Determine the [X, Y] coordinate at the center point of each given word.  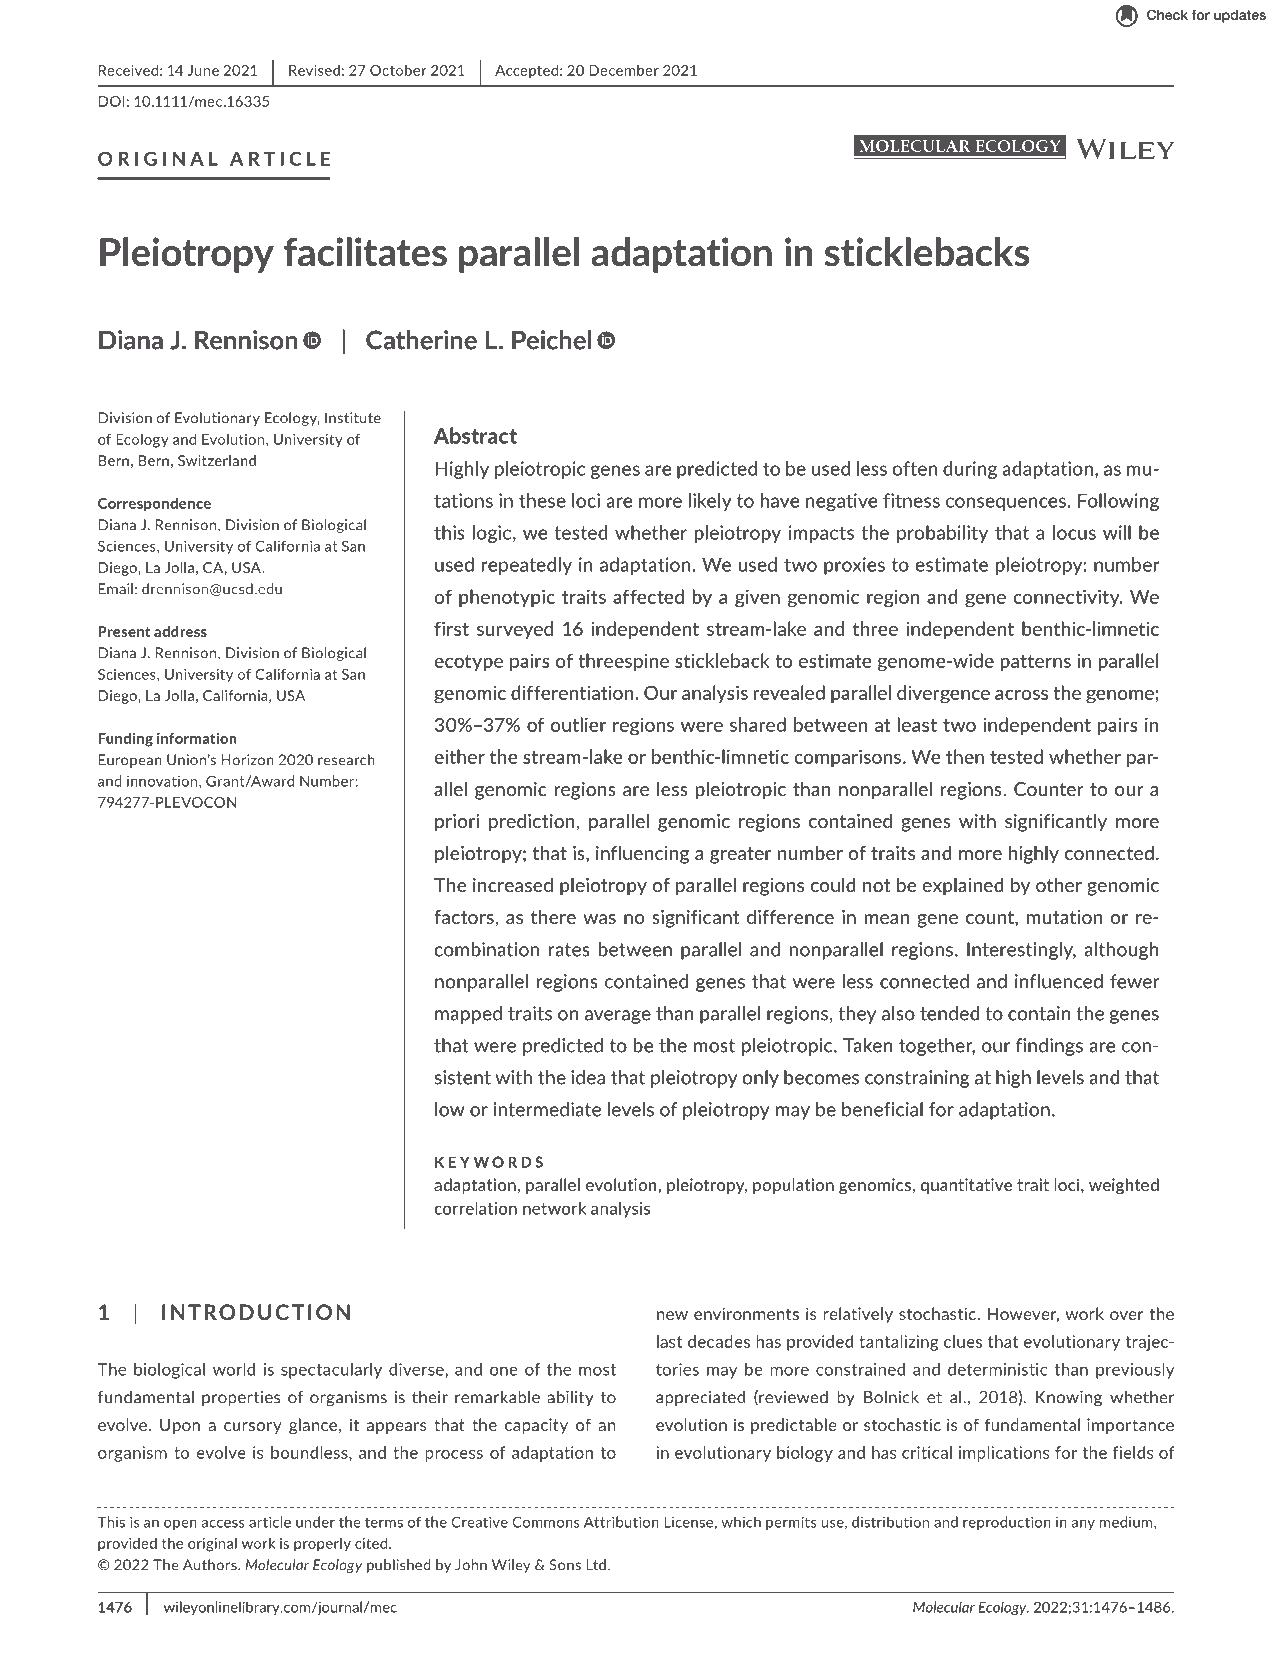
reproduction [1007, 1523]
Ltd [596, 1565]
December [624, 70]
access [223, 1524]
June [203, 70]
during [970, 470]
